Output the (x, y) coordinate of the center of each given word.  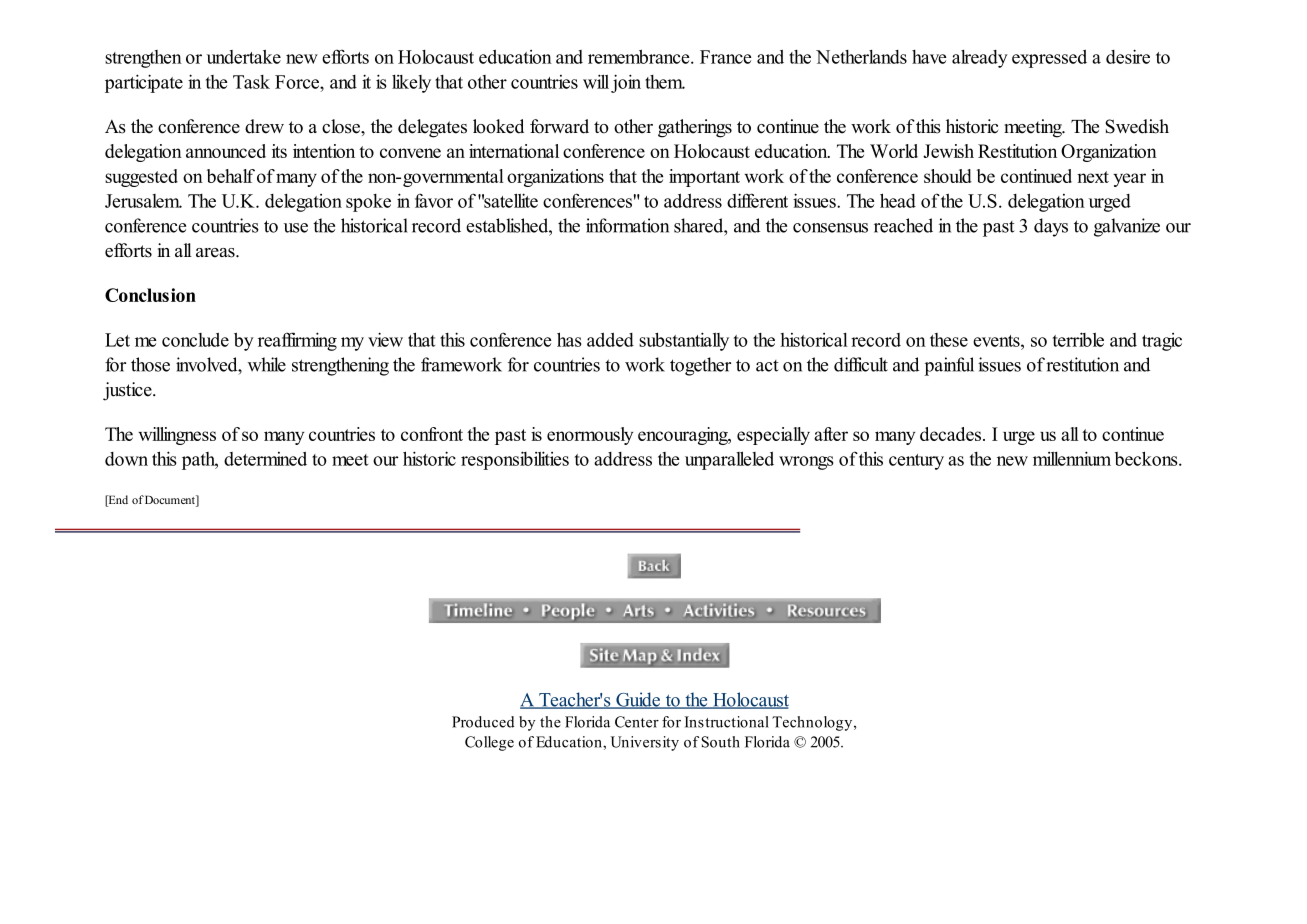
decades (952, 434)
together (700, 366)
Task (251, 82)
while (267, 364)
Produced (483, 722)
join (626, 83)
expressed (1049, 59)
